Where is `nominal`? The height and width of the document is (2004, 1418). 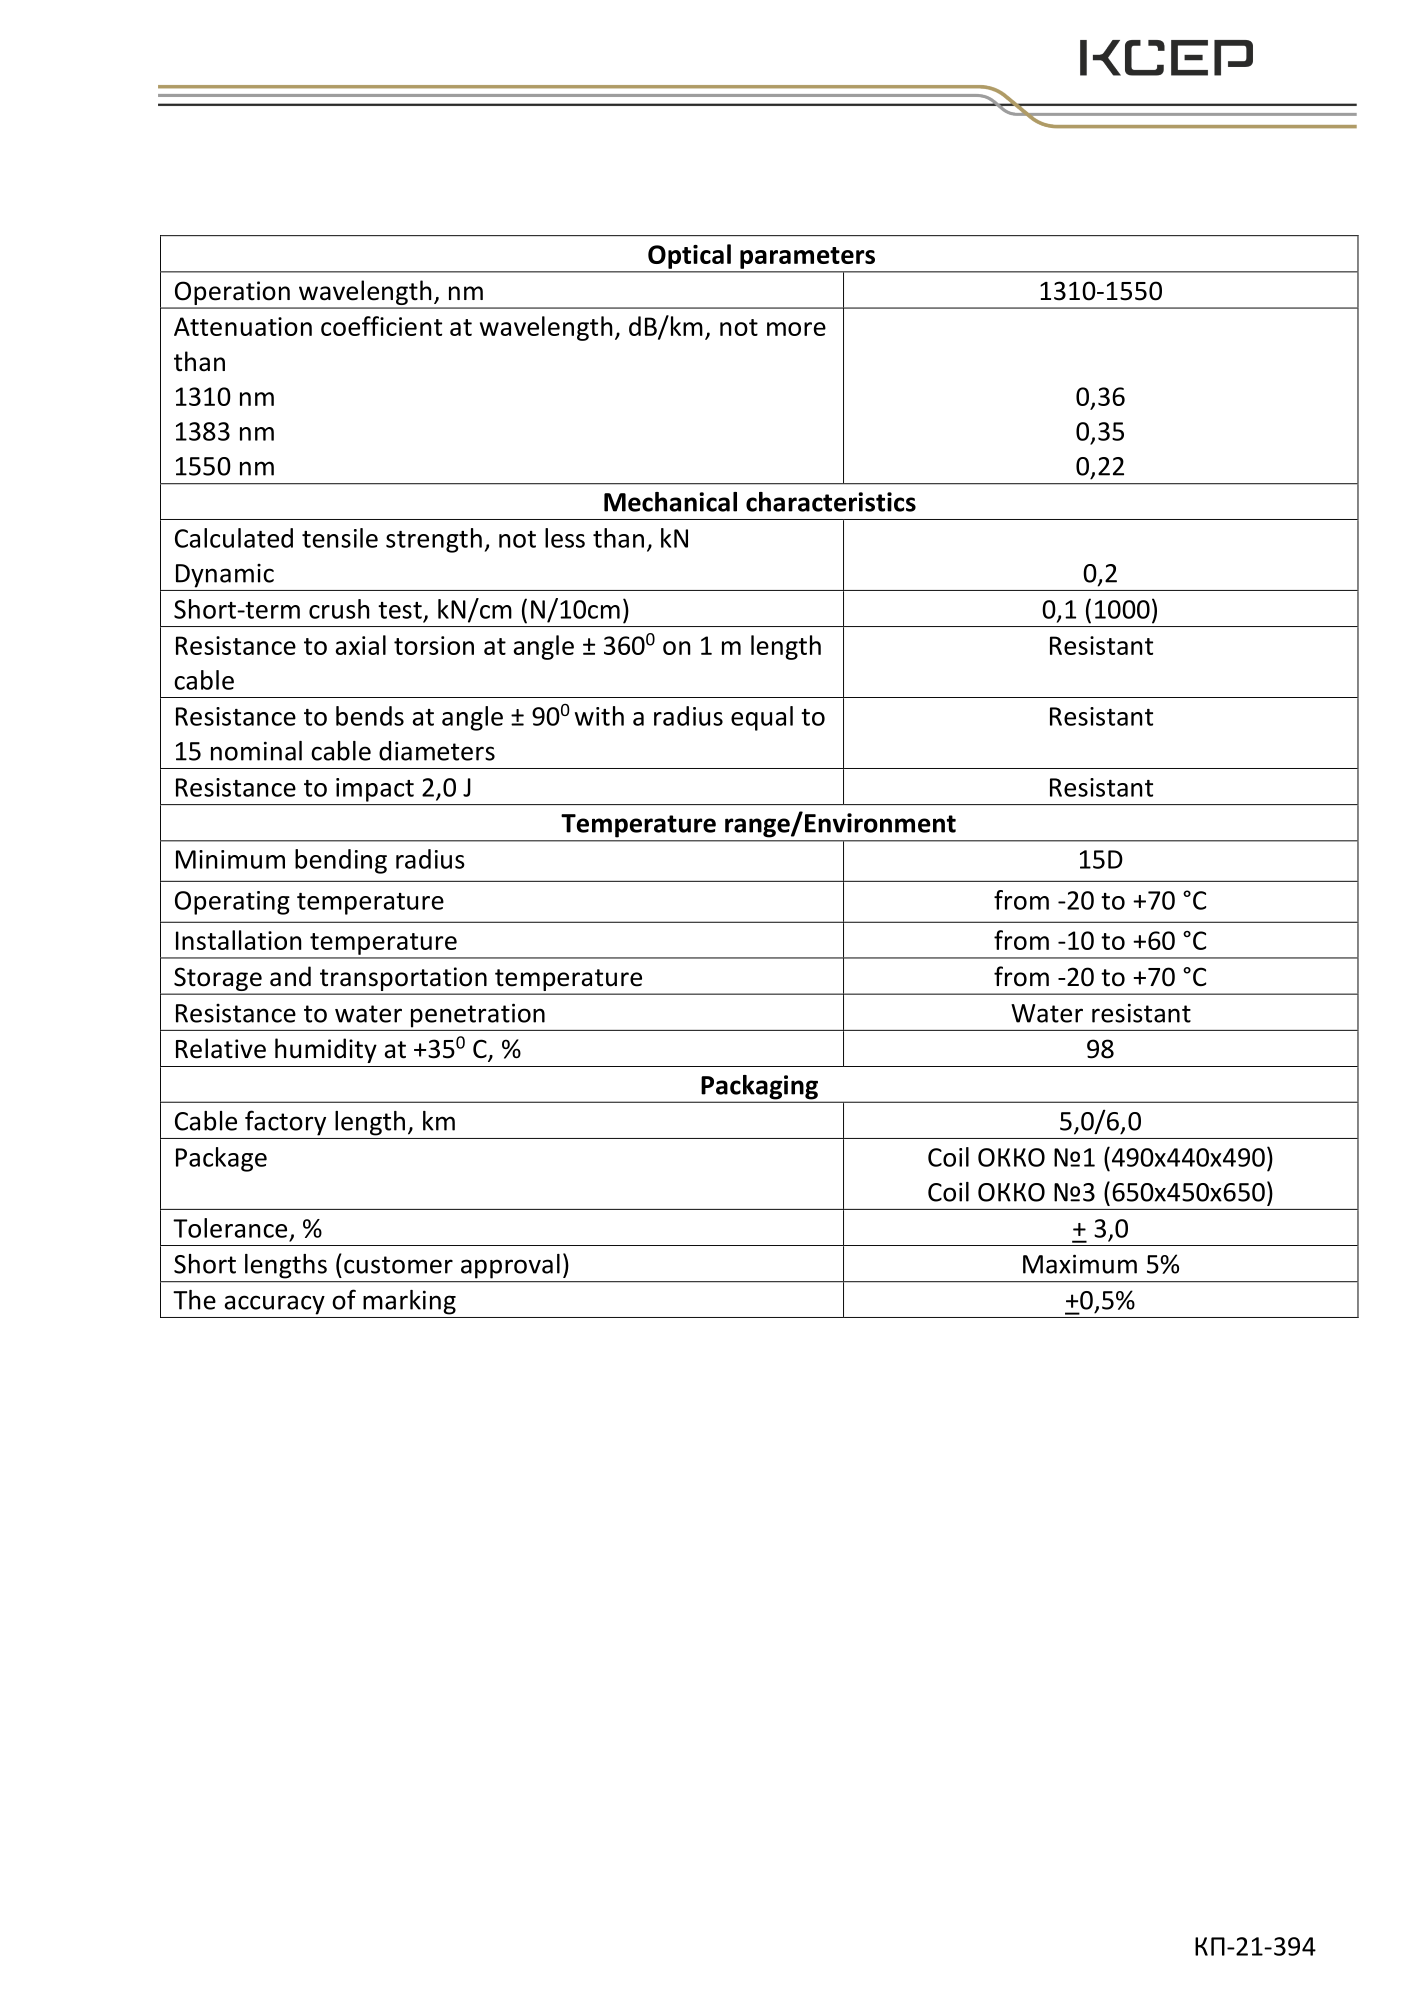
nominal is located at coordinates (256, 751).
